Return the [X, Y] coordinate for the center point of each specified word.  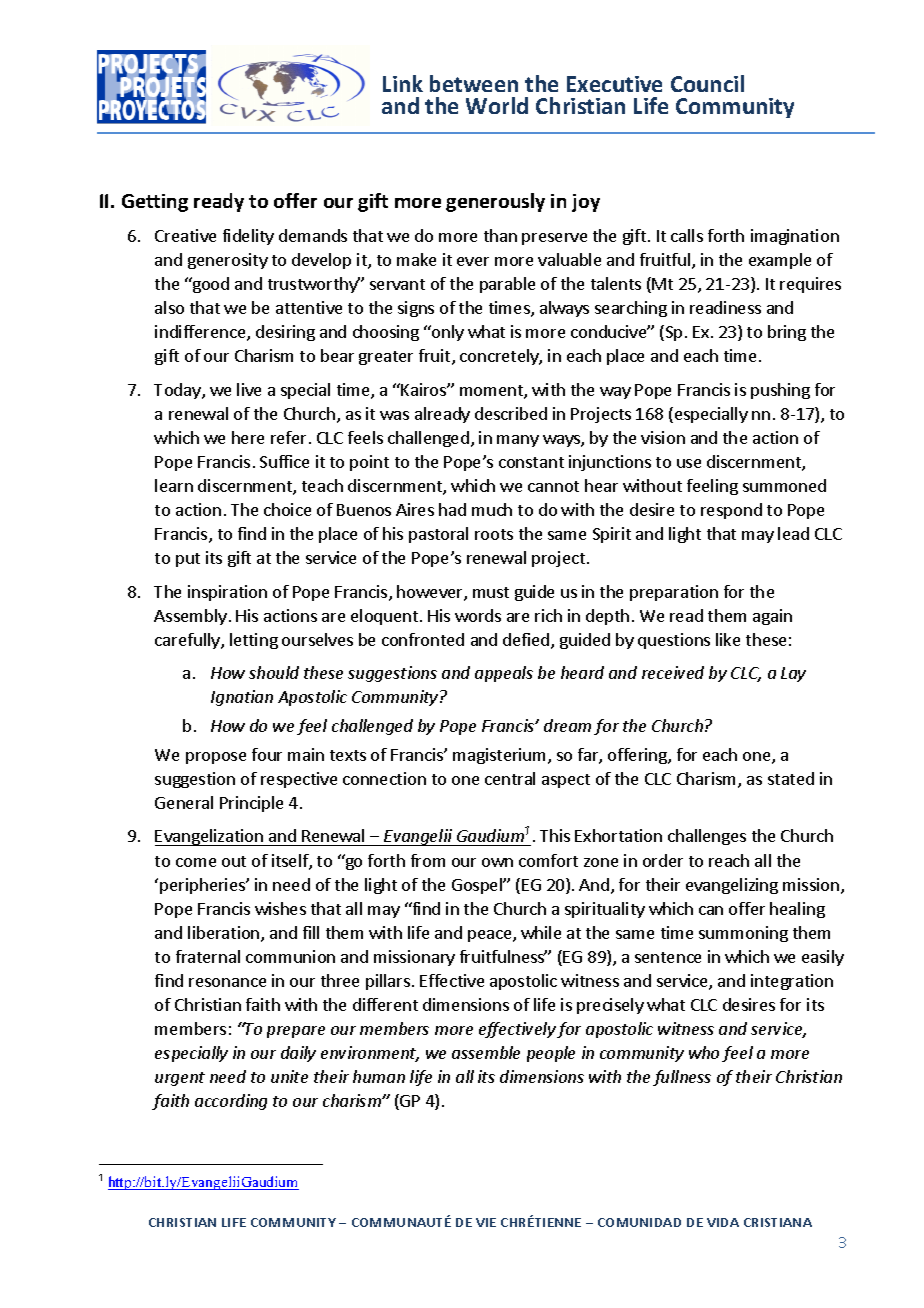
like [728, 639]
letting [254, 641]
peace [491, 936]
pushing [780, 391]
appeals [504, 674]
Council [707, 83]
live [249, 389]
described [511, 413]
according [231, 1102]
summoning [743, 934]
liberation [225, 934]
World [497, 105]
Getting [155, 203]
